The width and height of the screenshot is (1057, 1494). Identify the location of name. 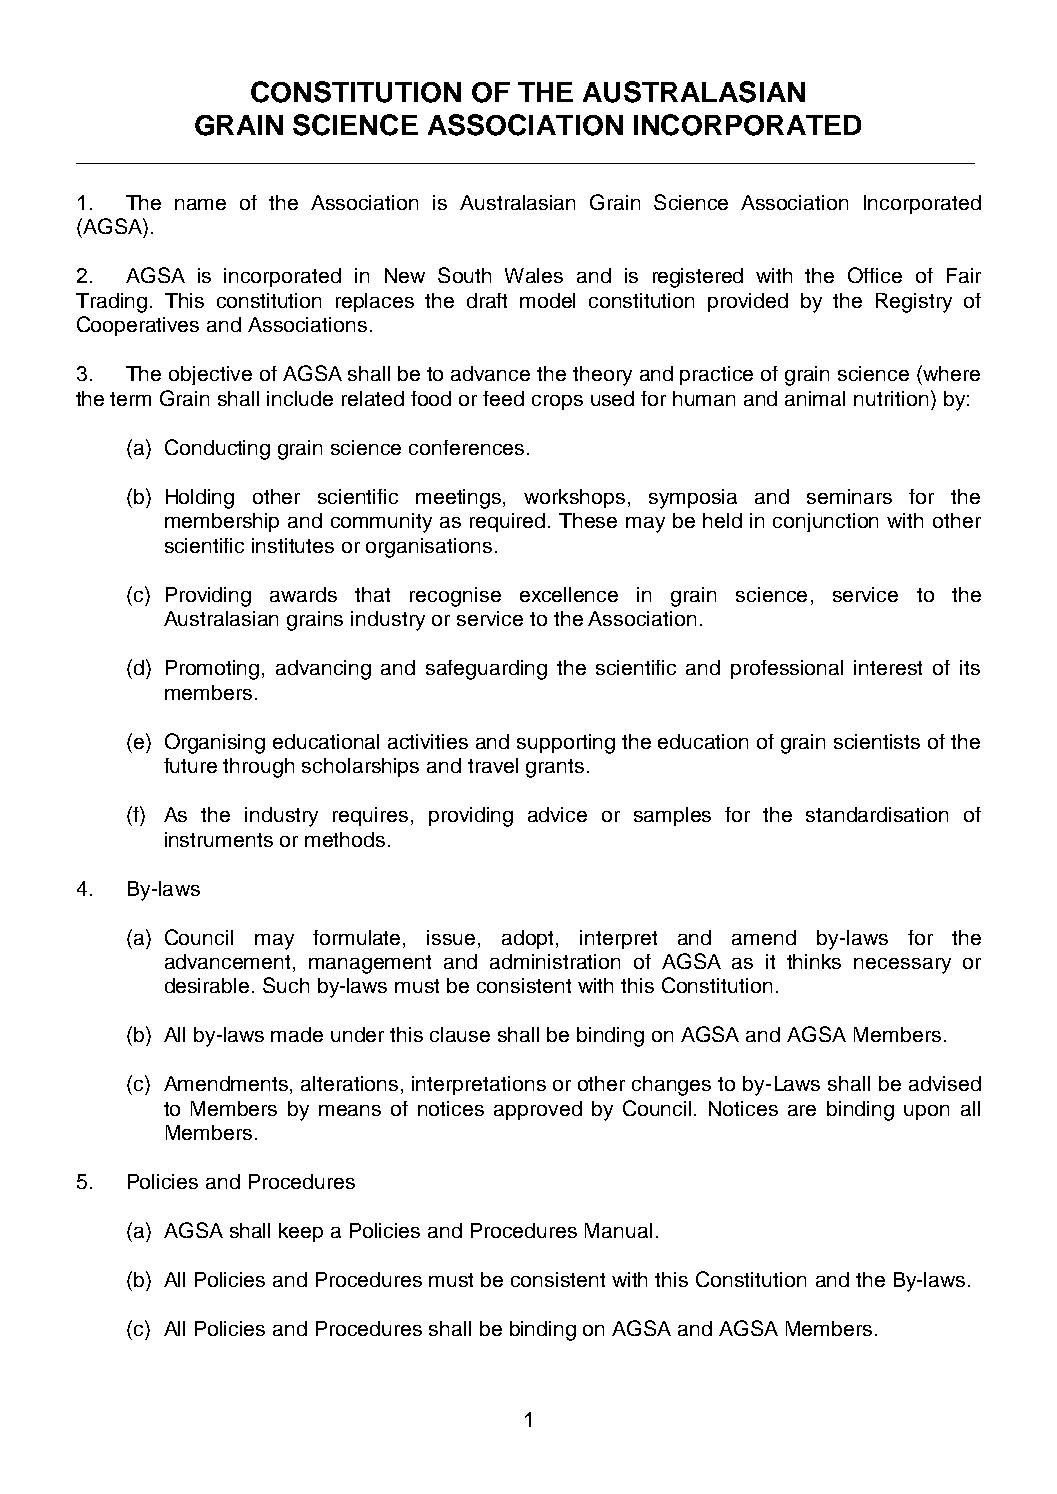
(200, 204).
